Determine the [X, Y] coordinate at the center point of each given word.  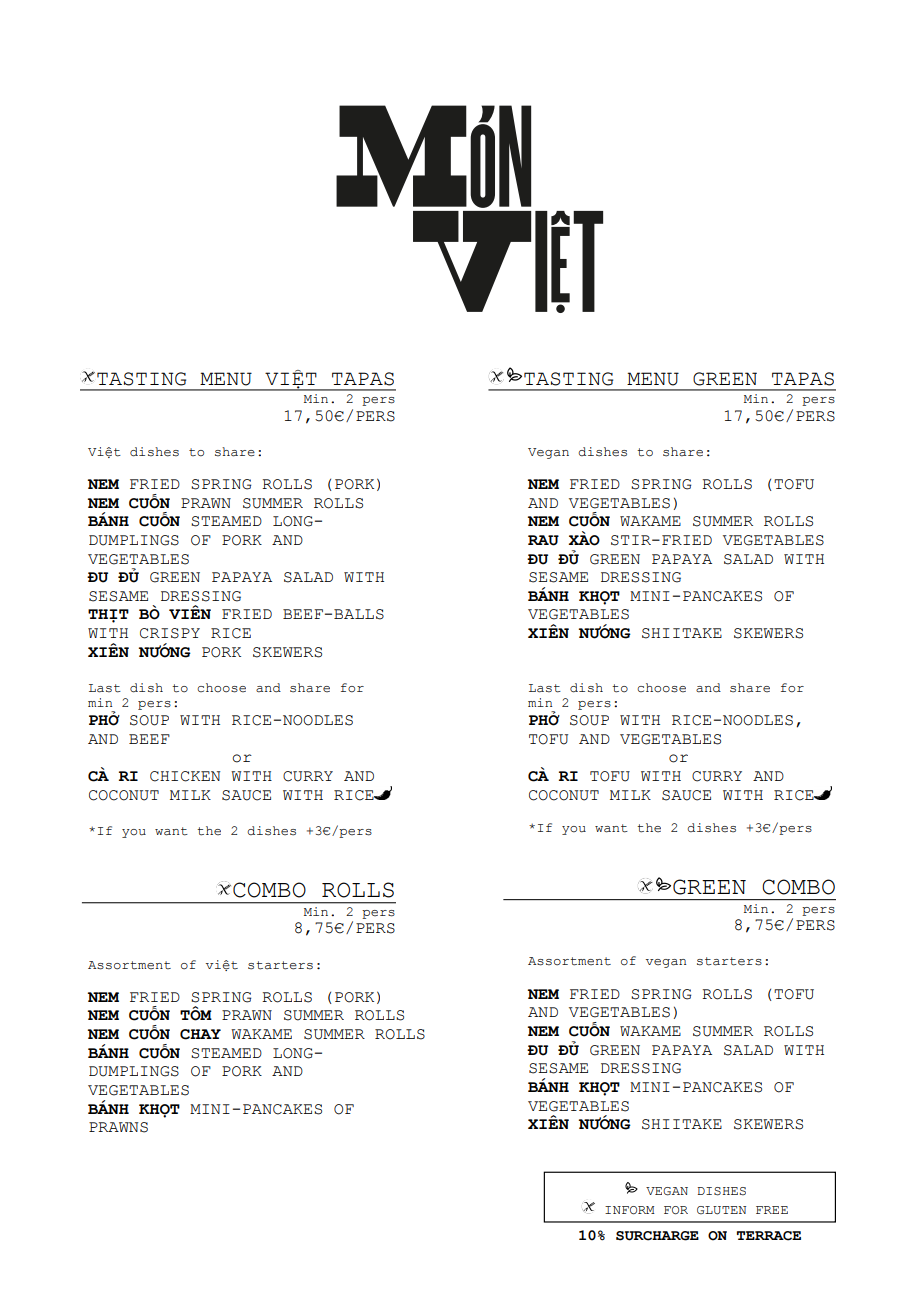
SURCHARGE [657, 1236]
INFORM [630, 1210]
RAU [543, 540]
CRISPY [170, 633]
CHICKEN [185, 776]
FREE [772, 1210]
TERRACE [769, 1236]
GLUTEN [721, 1210]
